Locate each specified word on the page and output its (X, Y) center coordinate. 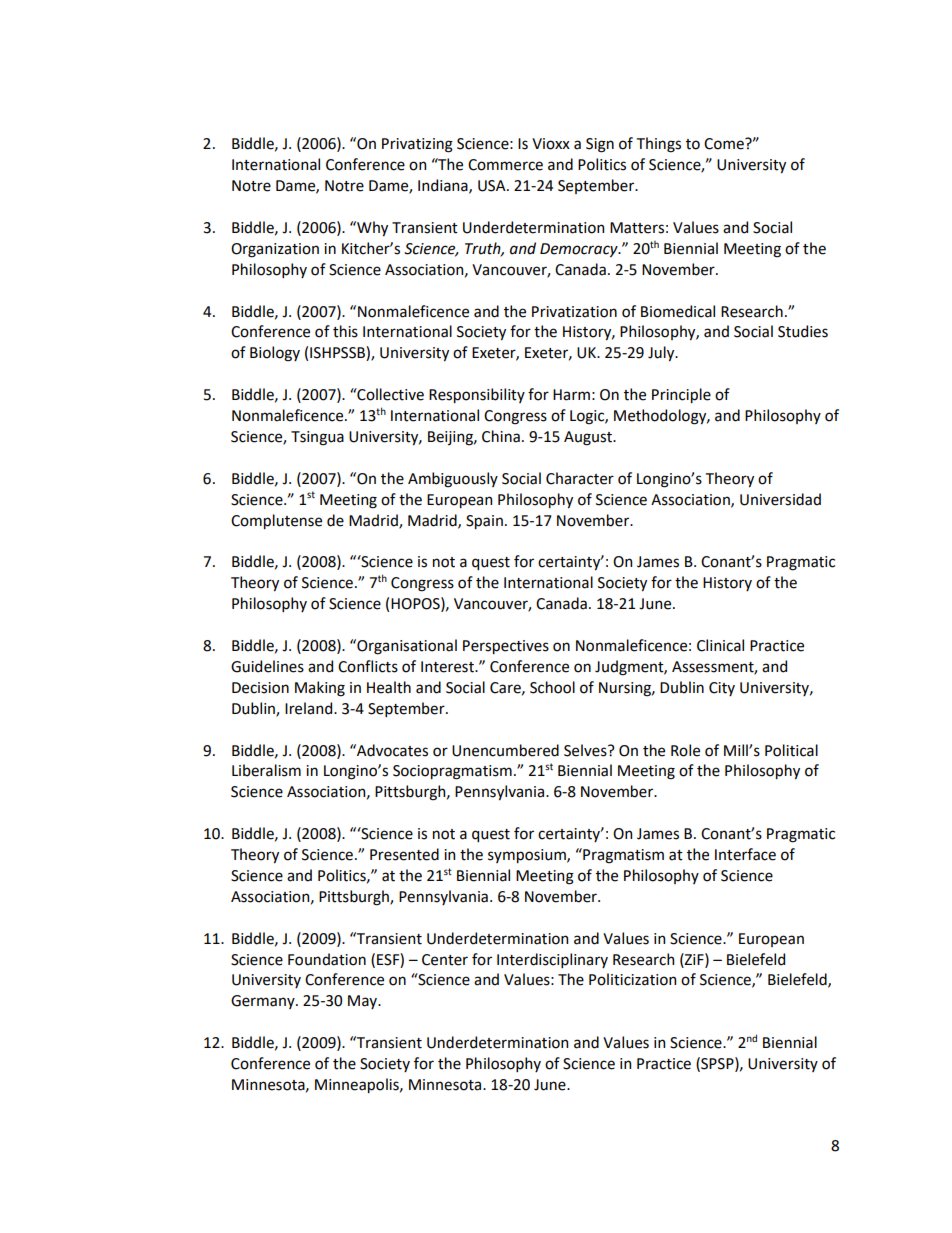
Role (685, 750)
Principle (681, 395)
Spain (484, 522)
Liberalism (266, 770)
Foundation (327, 959)
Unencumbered (505, 750)
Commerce (505, 165)
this (345, 331)
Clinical (720, 645)
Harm (571, 395)
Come (725, 144)
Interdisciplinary (552, 960)
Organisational (406, 647)
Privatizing (417, 145)
